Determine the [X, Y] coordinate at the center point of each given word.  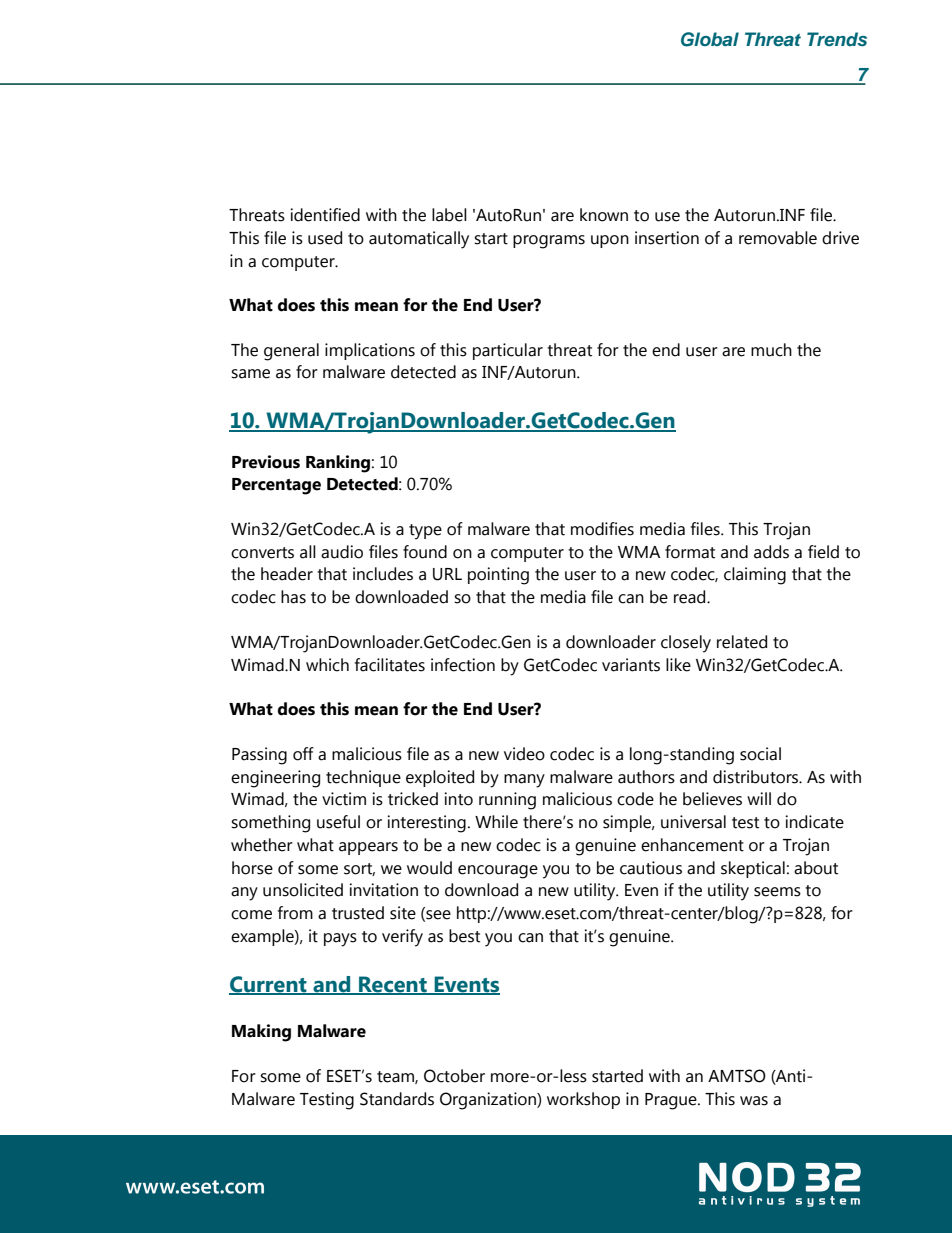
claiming [755, 576]
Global [710, 39]
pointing [498, 576]
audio [342, 552]
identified [325, 215]
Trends [837, 39]
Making [261, 1033]
